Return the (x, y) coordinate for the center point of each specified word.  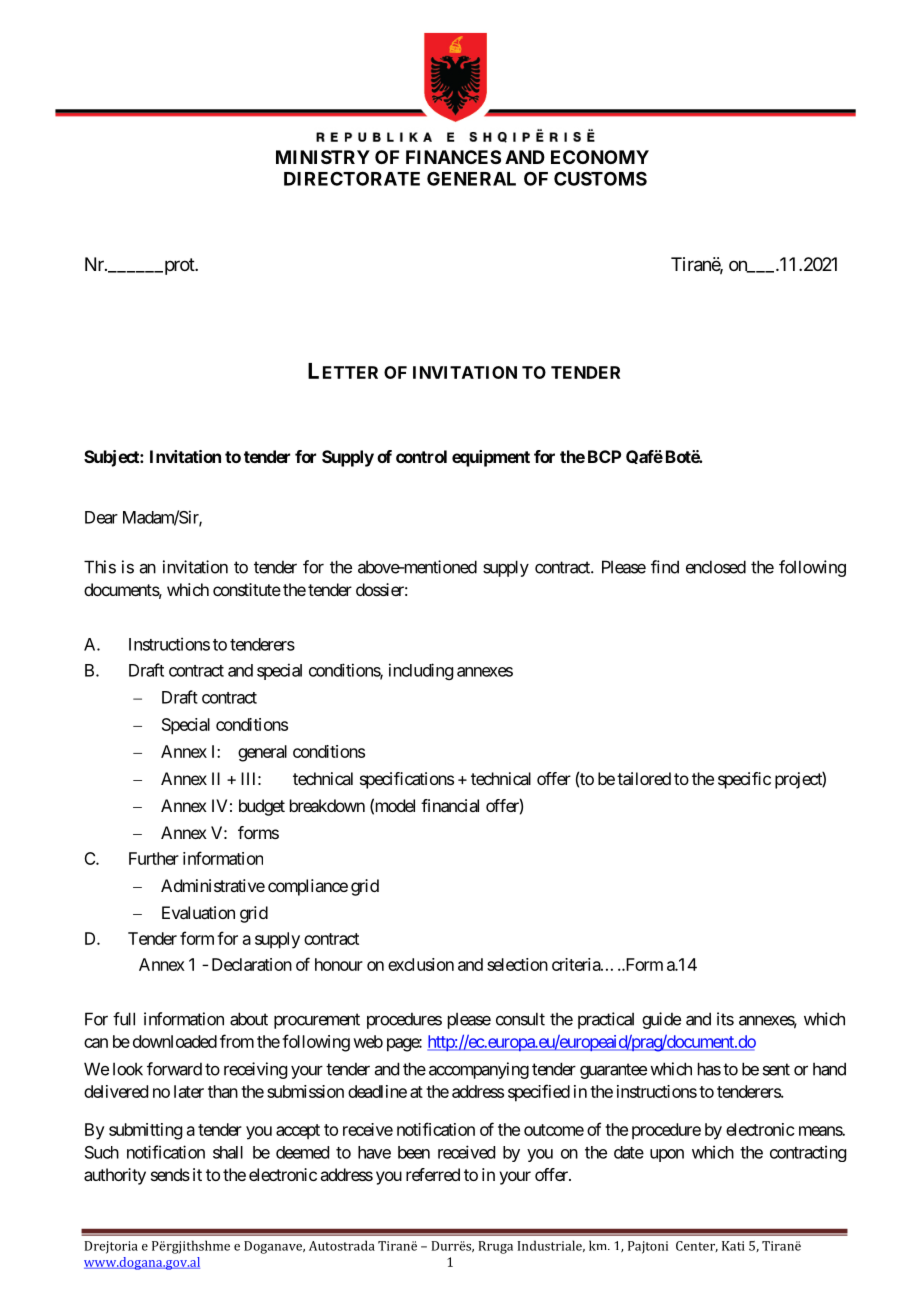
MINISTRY (323, 157)
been (414, 1152)
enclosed (716, 567)
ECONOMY (600, 157)
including (421, 671)
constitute (247, 589)
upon (667, 1155)
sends (170, 1174)
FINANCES (453, 157)
